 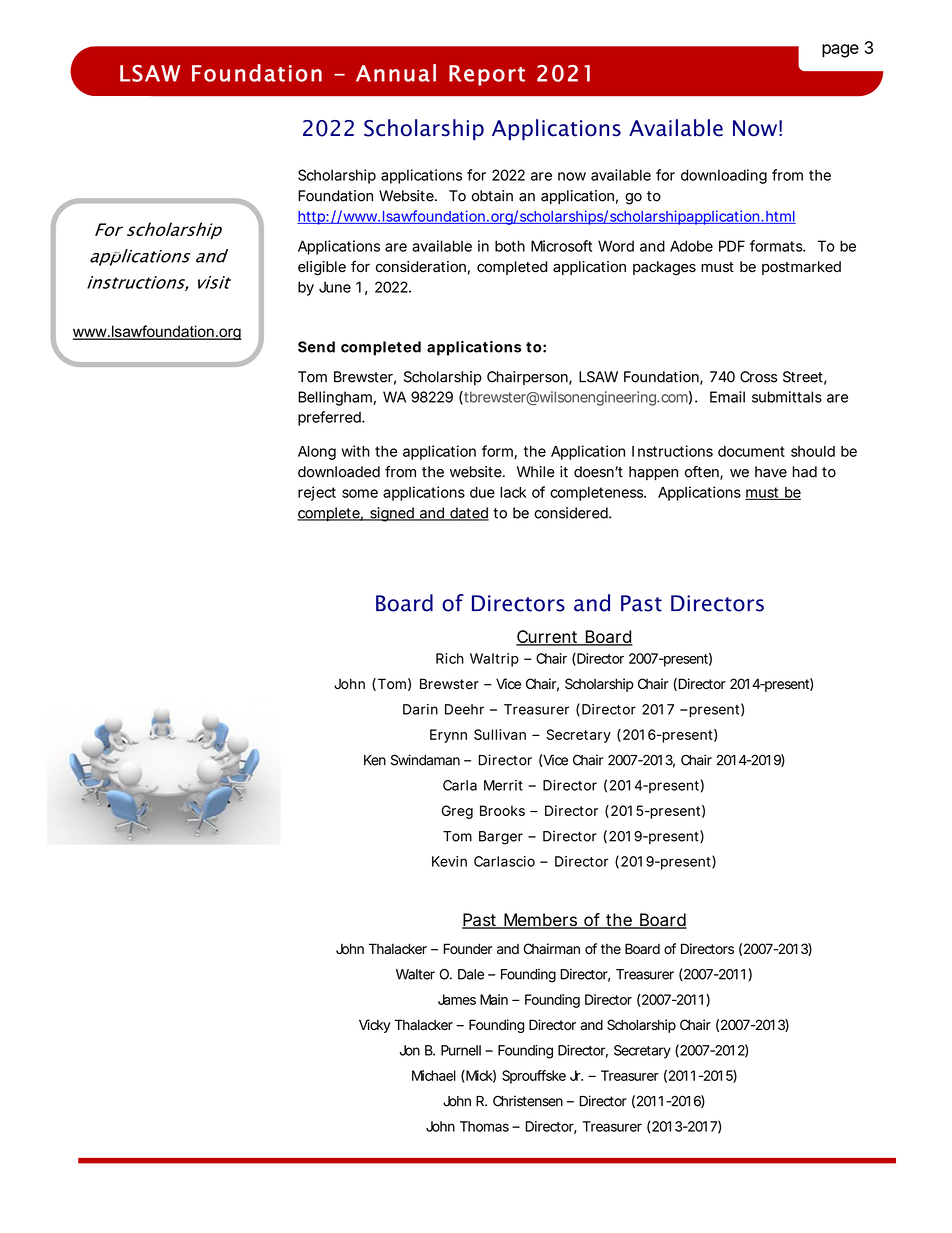 What do you see at coordinates (541, 921) in the screenshot?
I see `Members` at bounding box center [541, 921].
